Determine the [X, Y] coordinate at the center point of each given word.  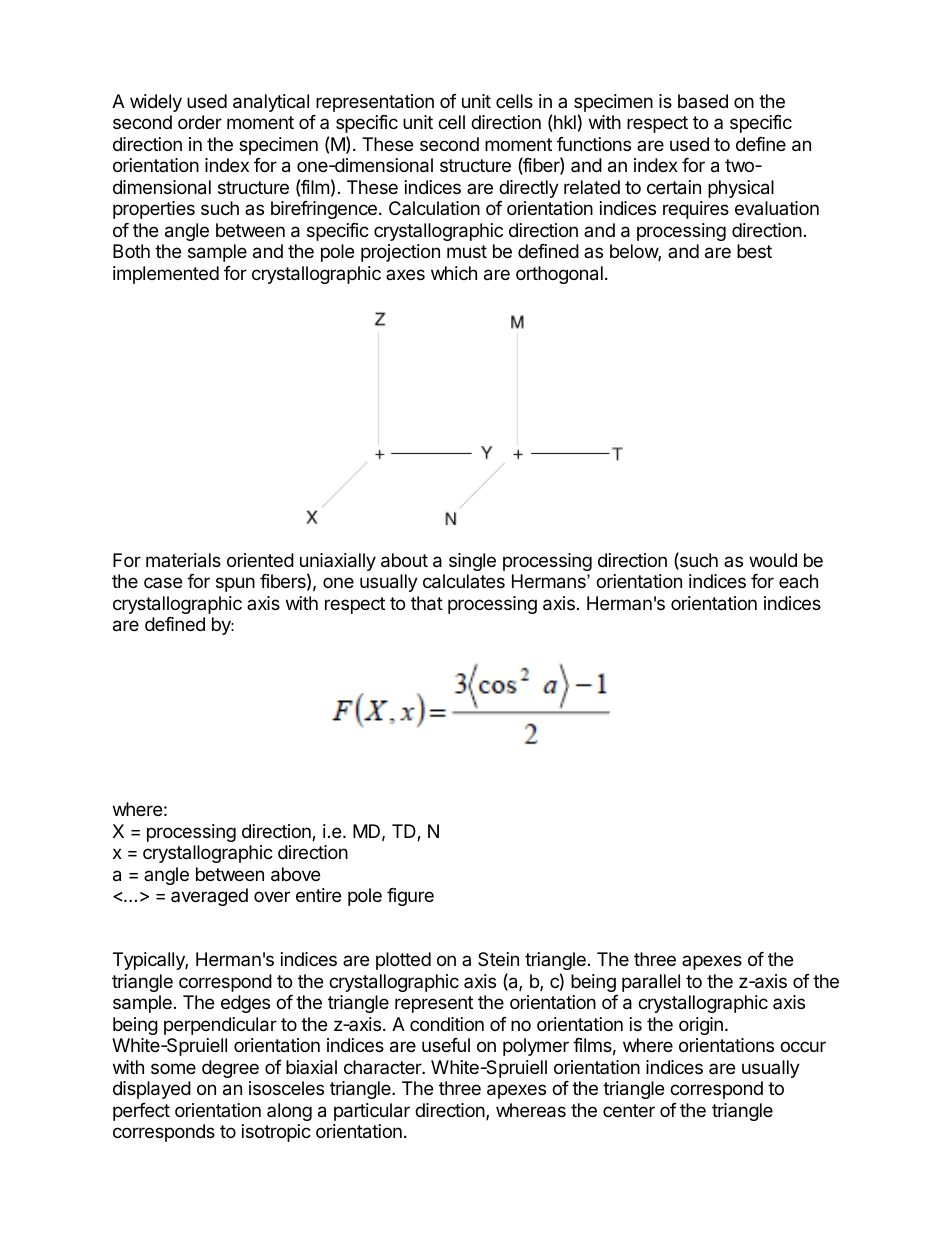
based [703, 101]
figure [410, 897]
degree [230, 1069]
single [472, 562]
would [773, 560]
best [754, 251]
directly [529, 189]
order [200, 122]
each [798, 581]
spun [235, 584]
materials [183, 560]
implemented [166, 275]
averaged [209, 897]
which [454, 273]
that [427, 603]
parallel [651, 983]
